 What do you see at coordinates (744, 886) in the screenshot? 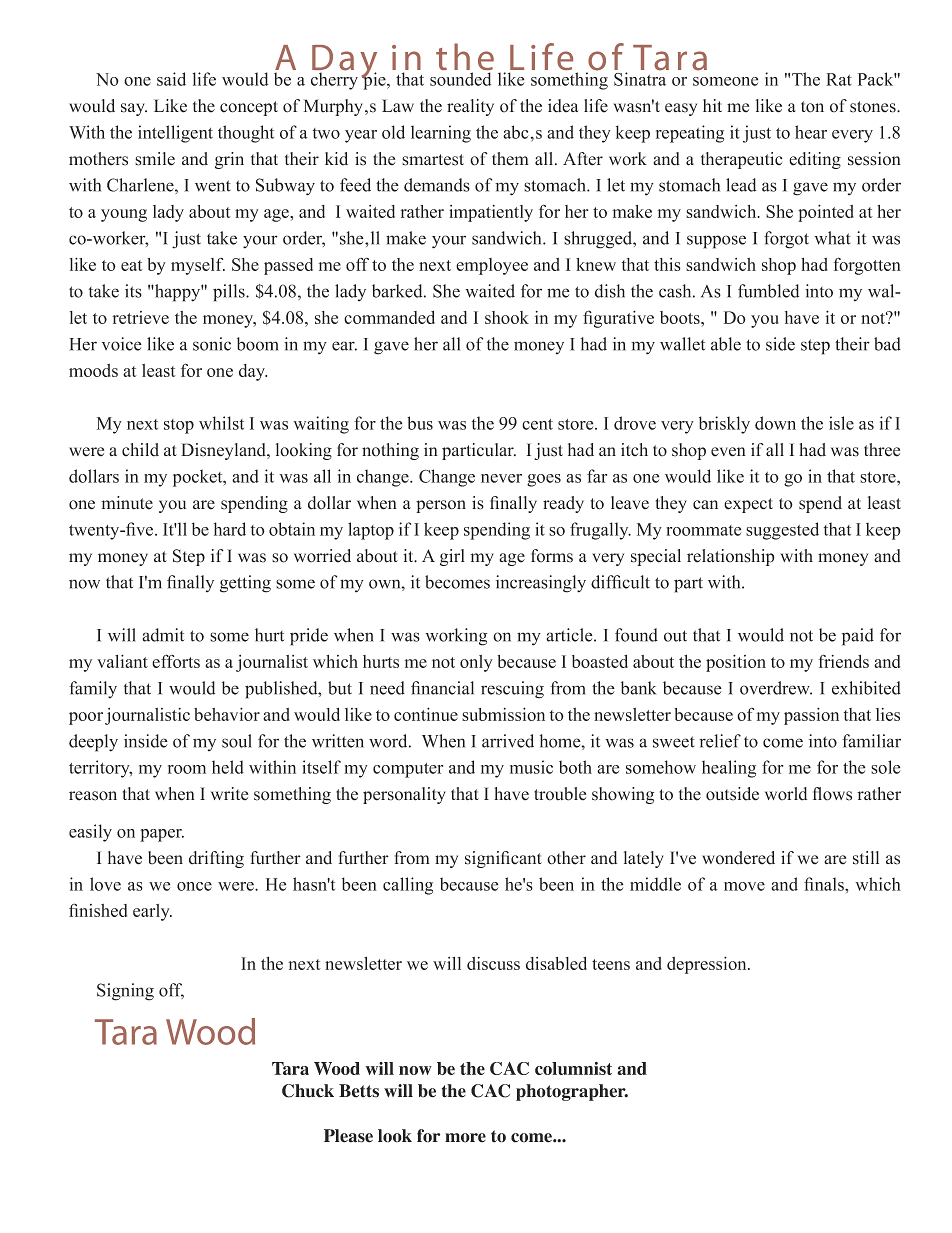
I see `move` at bounding box center [744, 886].
